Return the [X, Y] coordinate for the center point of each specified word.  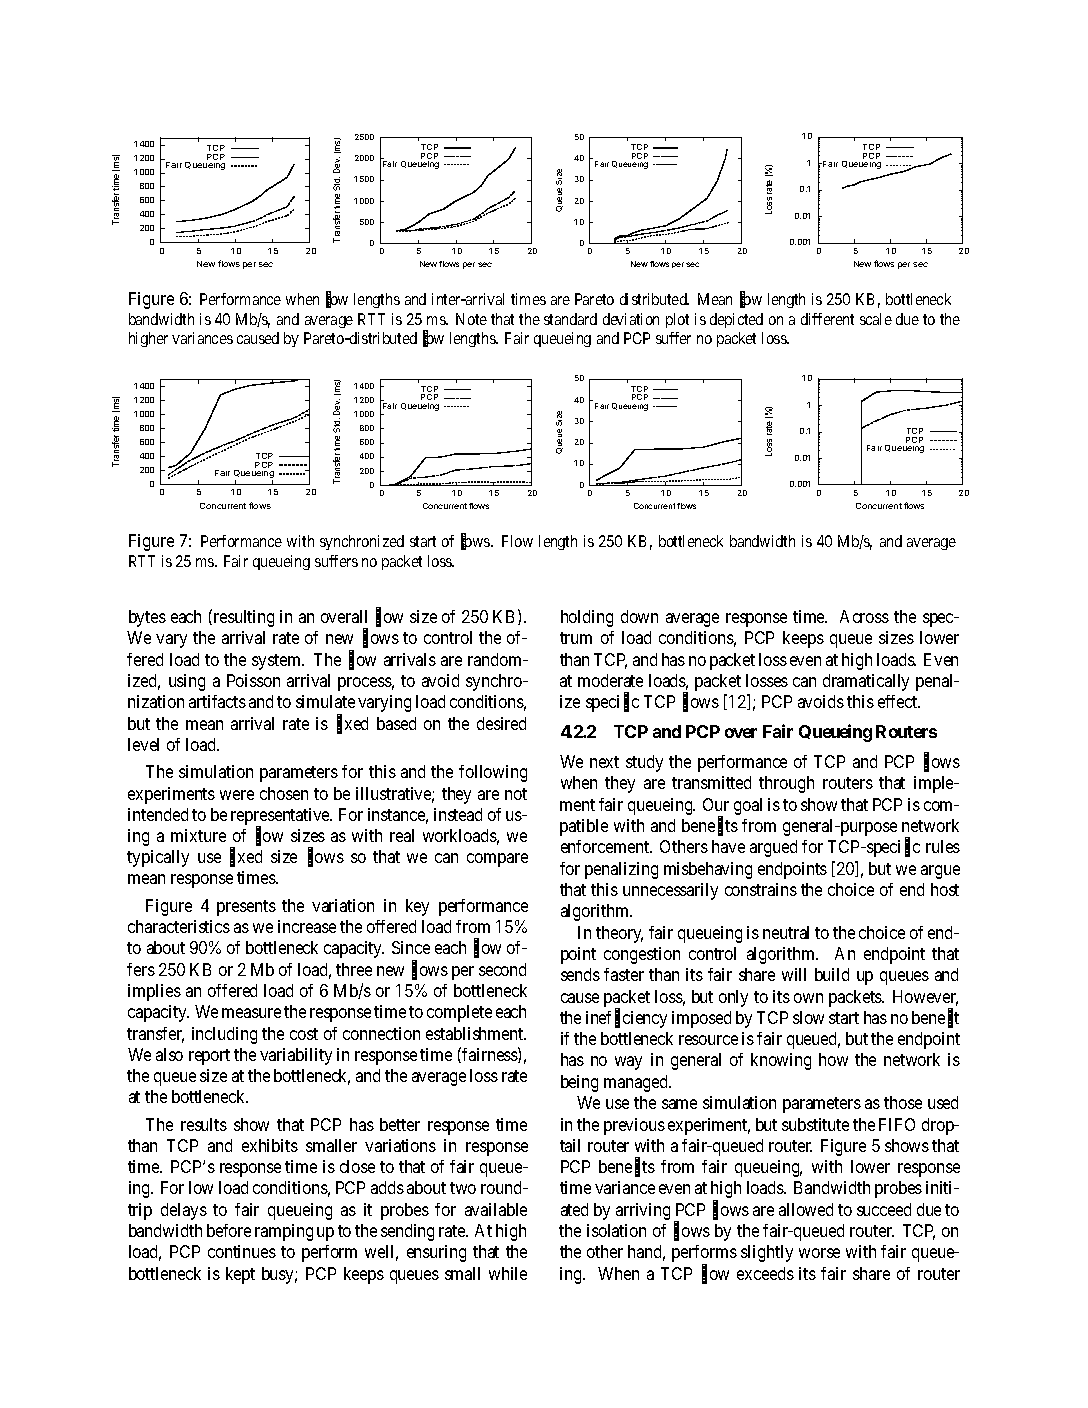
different [827, 319]
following [493, 773]
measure [251, 1013]
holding [587, 618]
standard [570, 319]
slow [808, 1017]
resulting [242, 618]
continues [242, 1251]
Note [471, 319]
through [786, 784]
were [237, 795]
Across [864, 616]
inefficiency [626, 1019]
